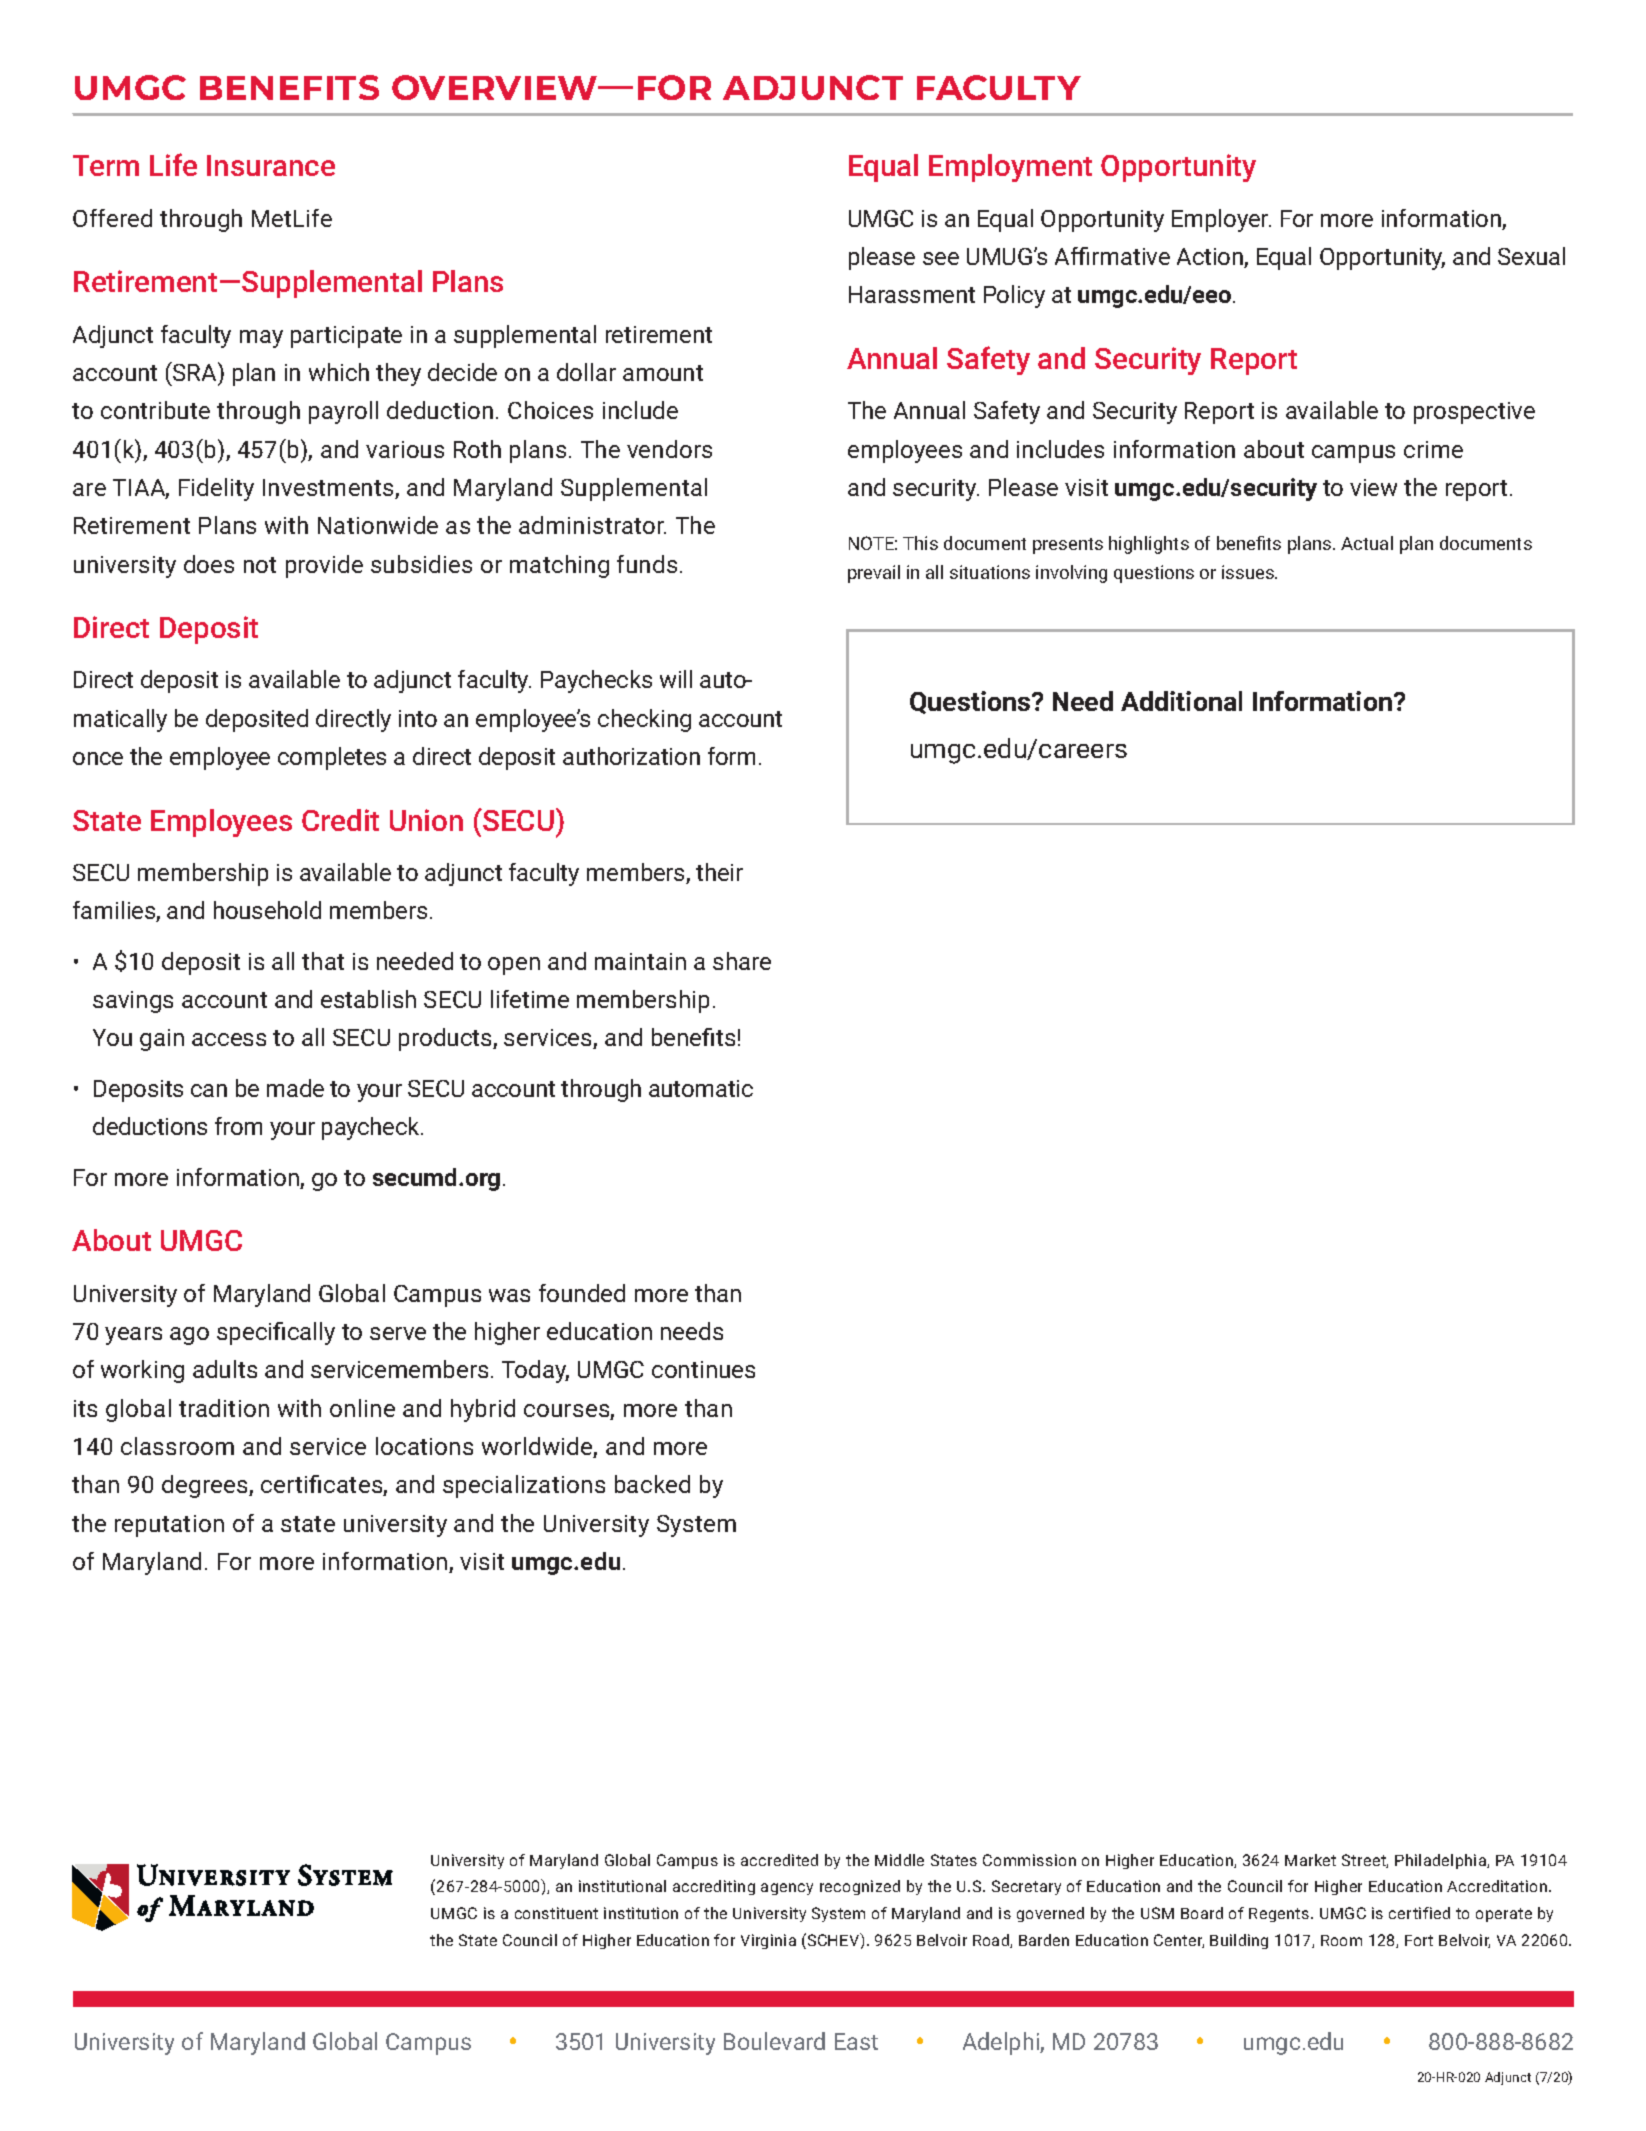  Describe the element at coordinates (1221, 220) in the page. I see `Employer` at that location.
